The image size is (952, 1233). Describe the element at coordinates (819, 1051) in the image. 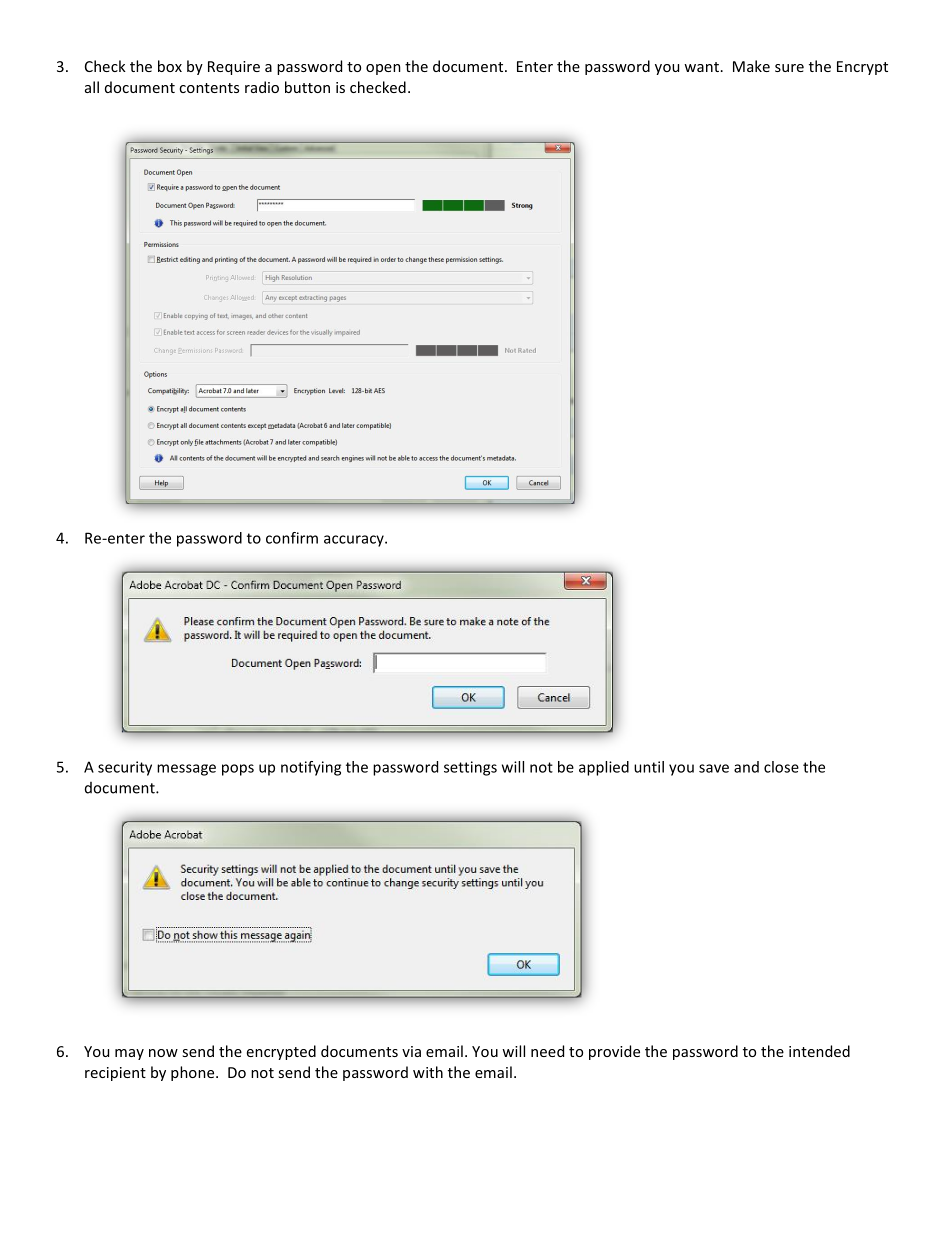

I see `intended` at that location.
